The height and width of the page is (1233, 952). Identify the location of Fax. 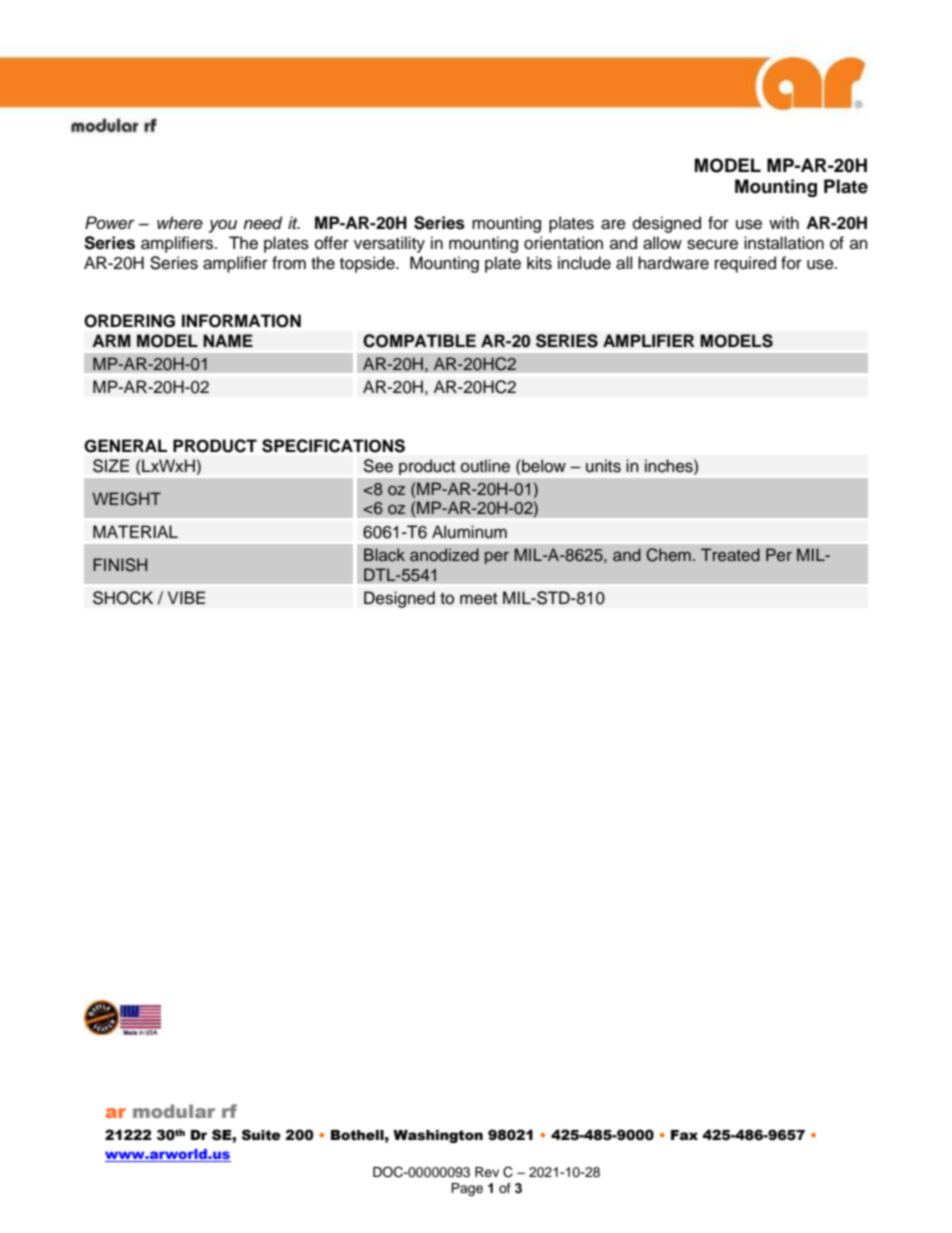
(684, 1135).
